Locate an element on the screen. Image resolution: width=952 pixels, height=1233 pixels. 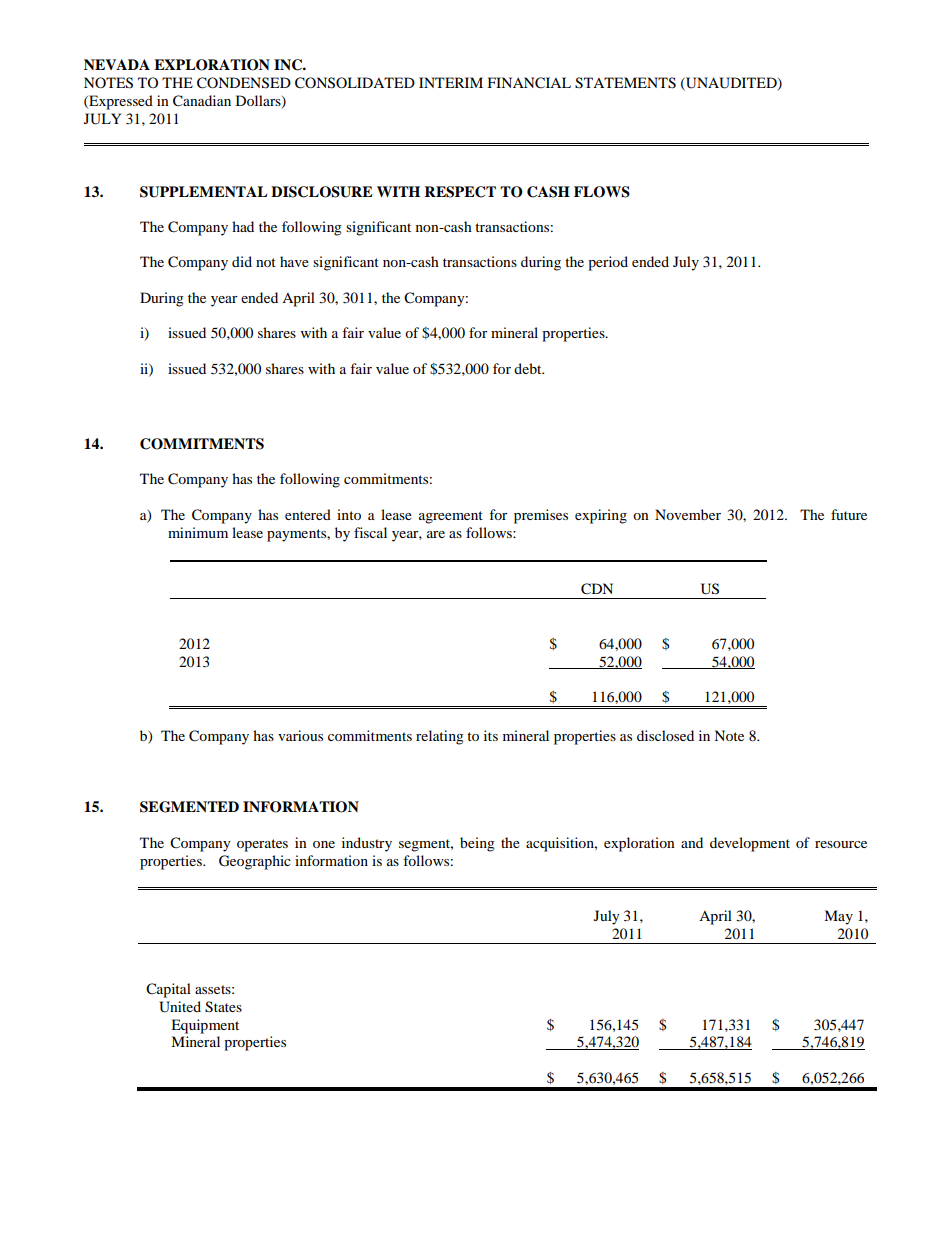
period is located at coordinates (608, 263).
